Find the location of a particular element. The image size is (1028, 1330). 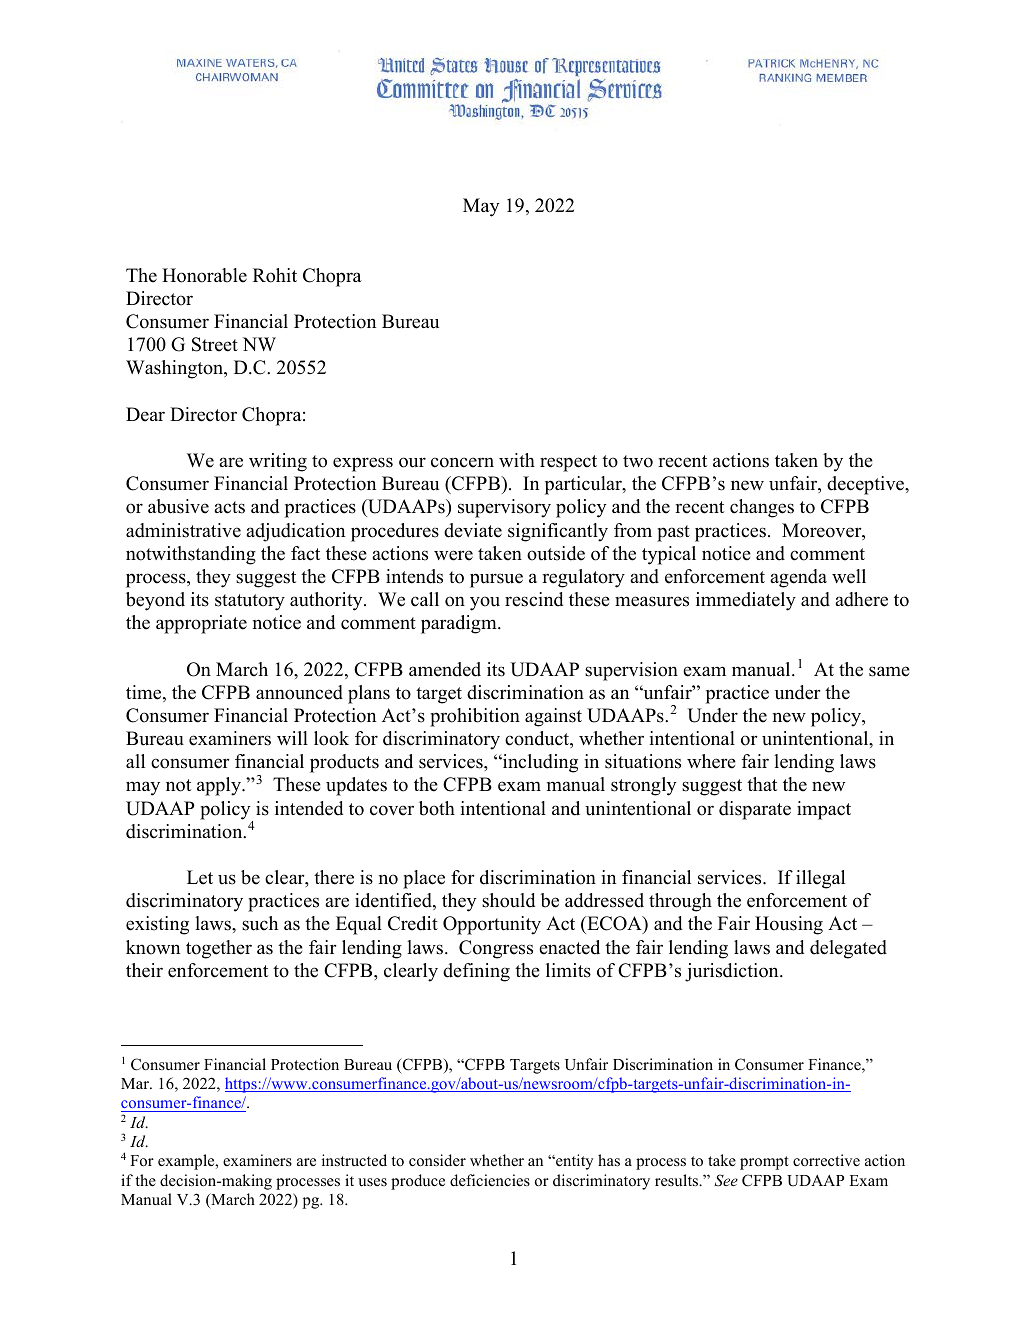

agenda is located at coordinates (798, 578).
